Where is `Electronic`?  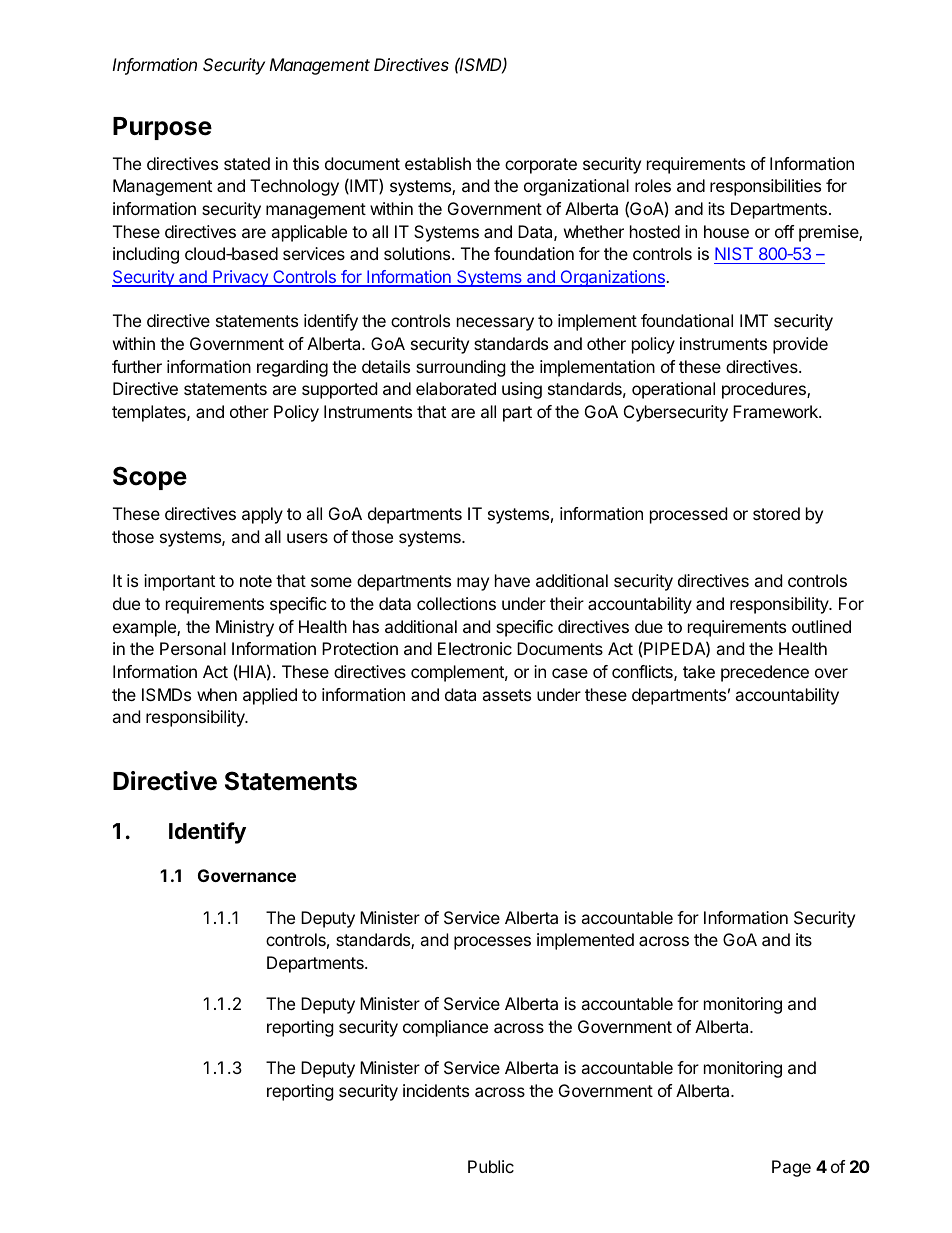 Electronic is located at coordinates (475, 648).
